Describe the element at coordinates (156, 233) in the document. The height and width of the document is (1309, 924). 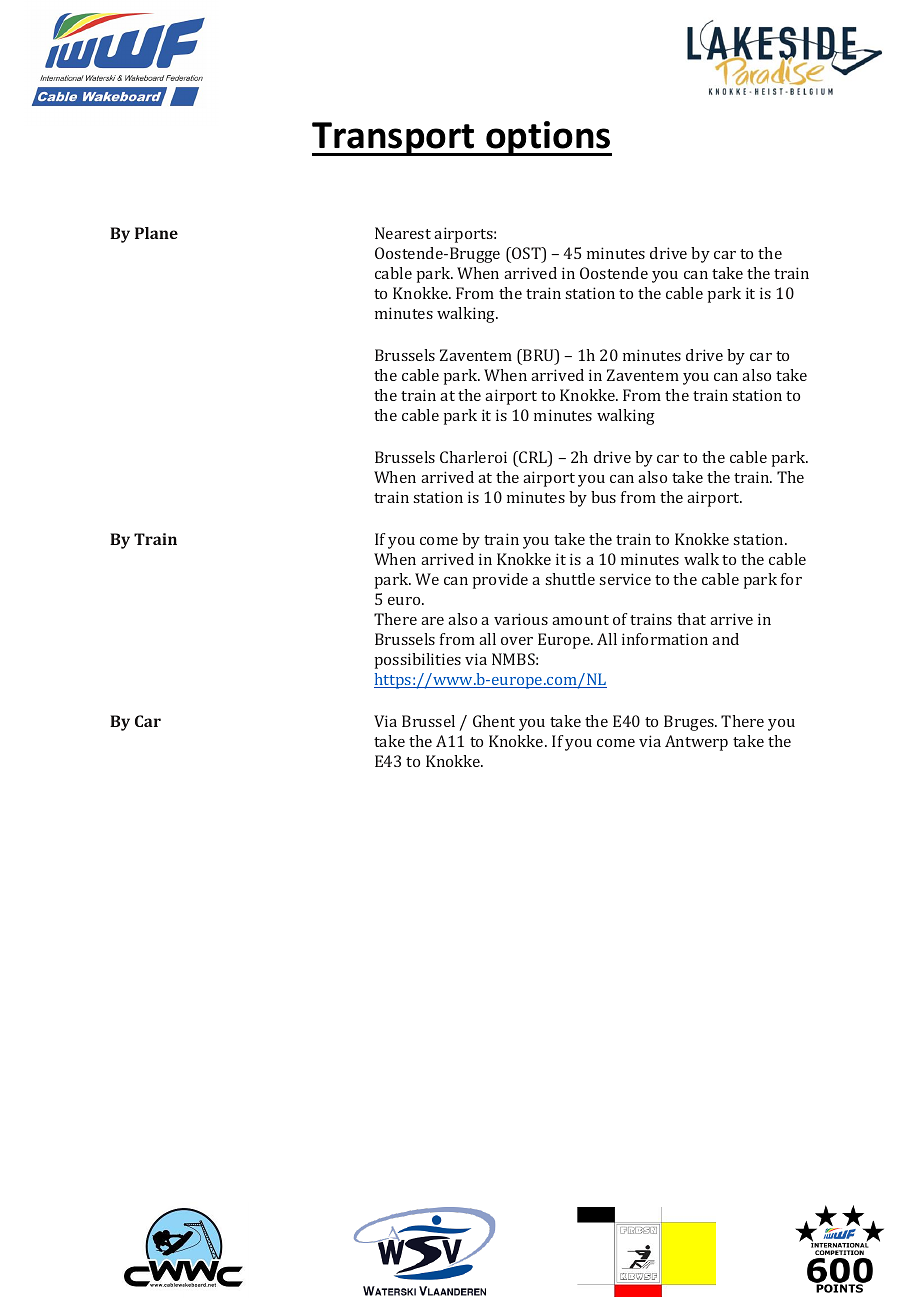
I see `Plane` at that location.
